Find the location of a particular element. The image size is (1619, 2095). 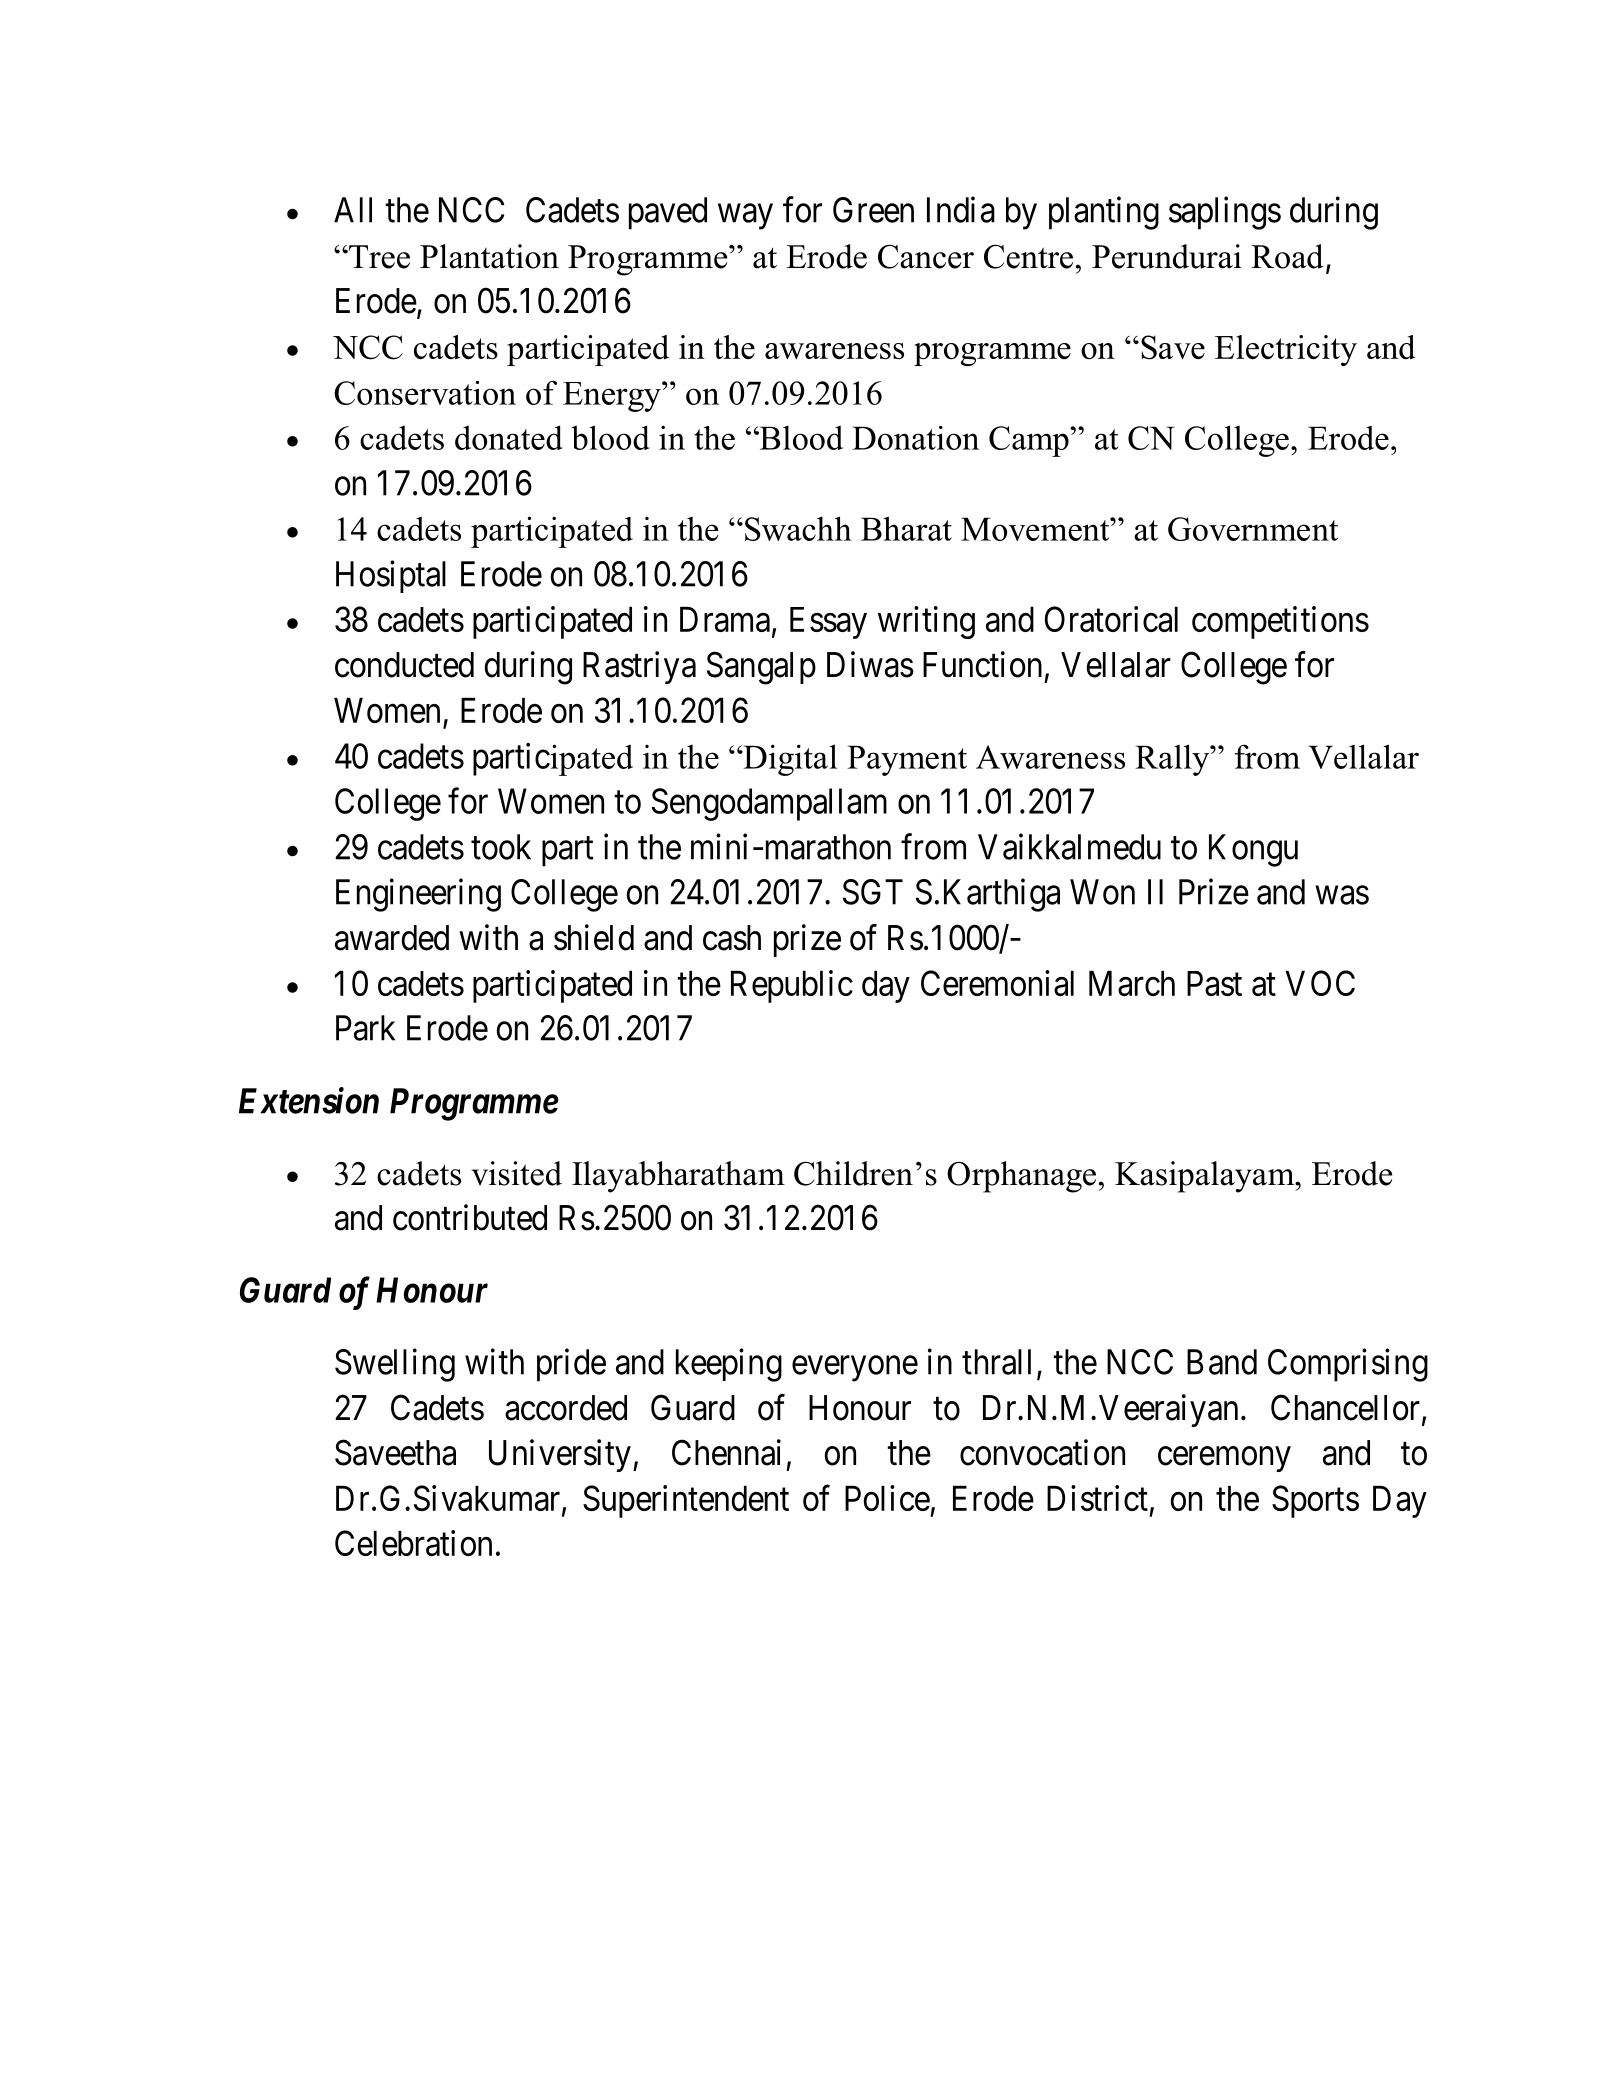

Celebration is located at coordinates (413, 1543).
